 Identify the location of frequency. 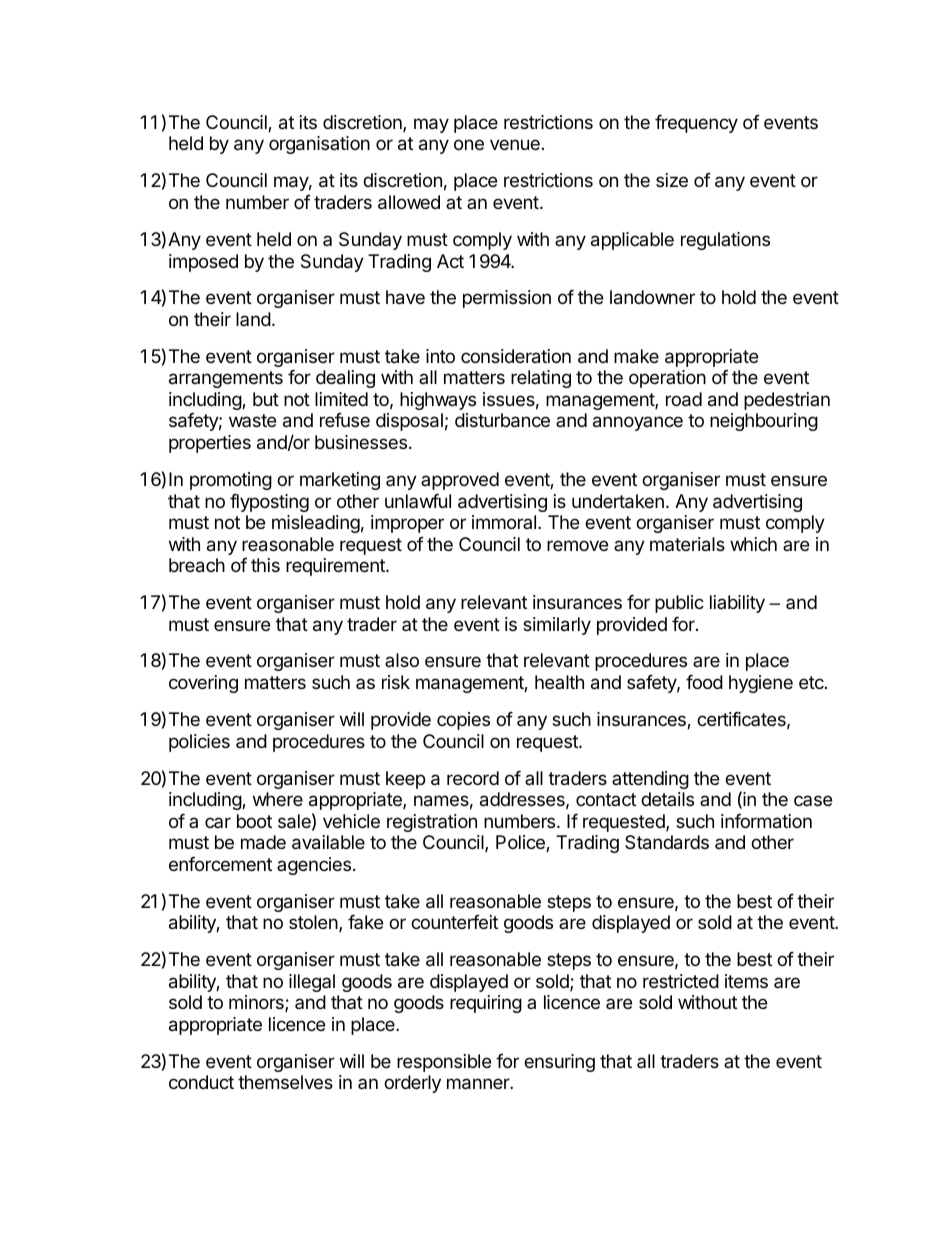
(696, 124).
